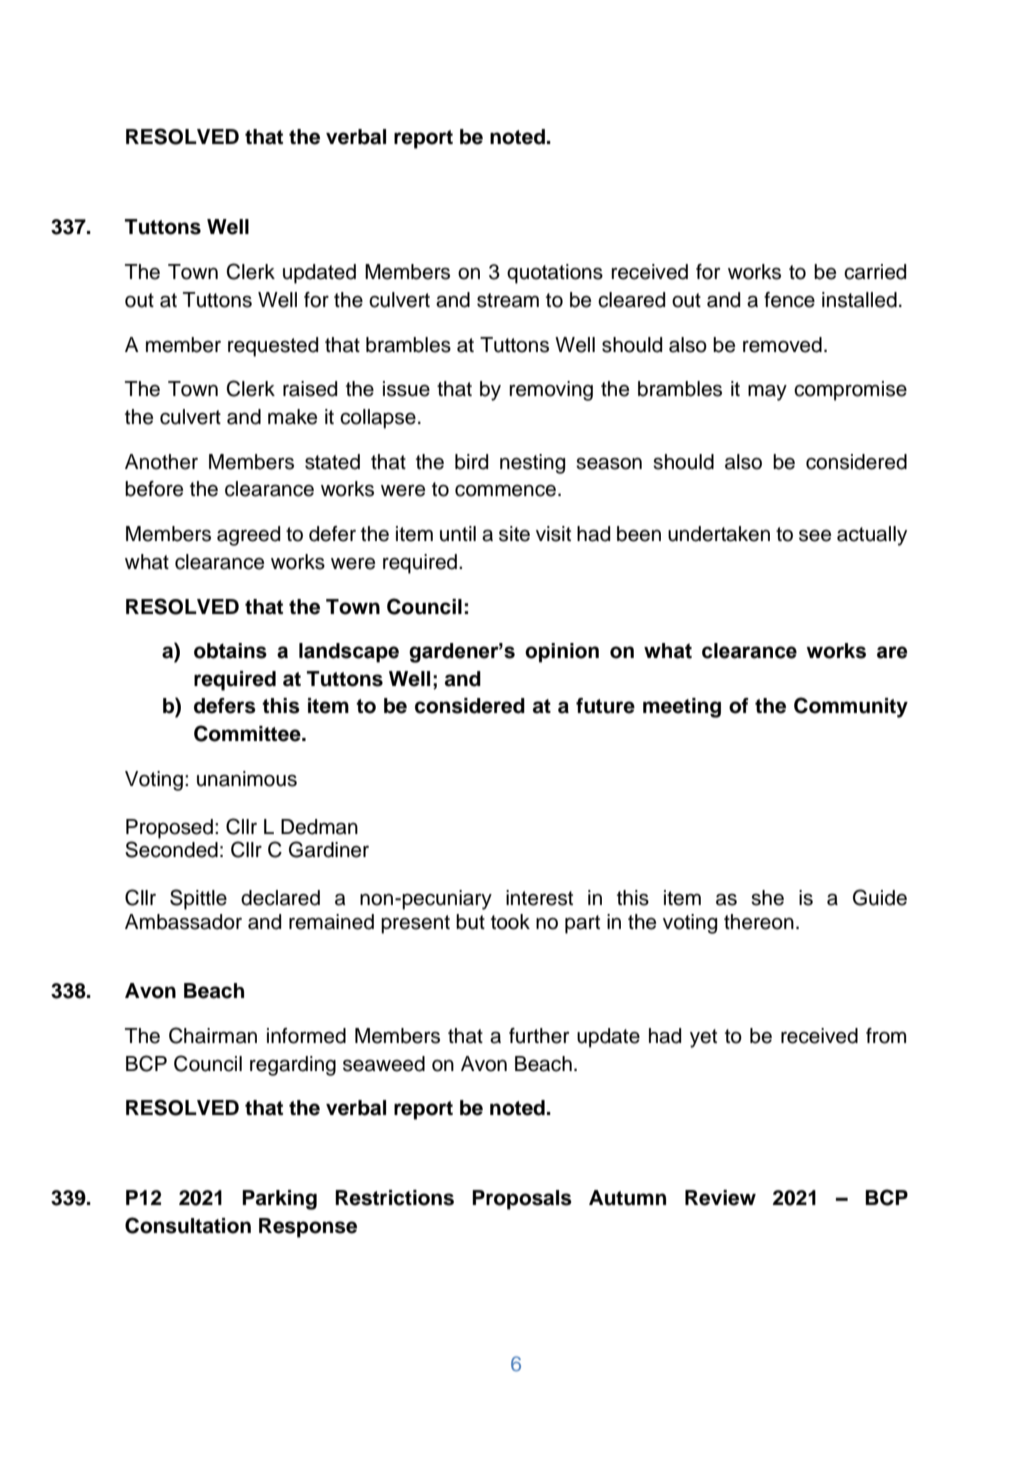  Describe the element at coordinates (279, 1200) in the screenshot. I see `Parking` at that location.
